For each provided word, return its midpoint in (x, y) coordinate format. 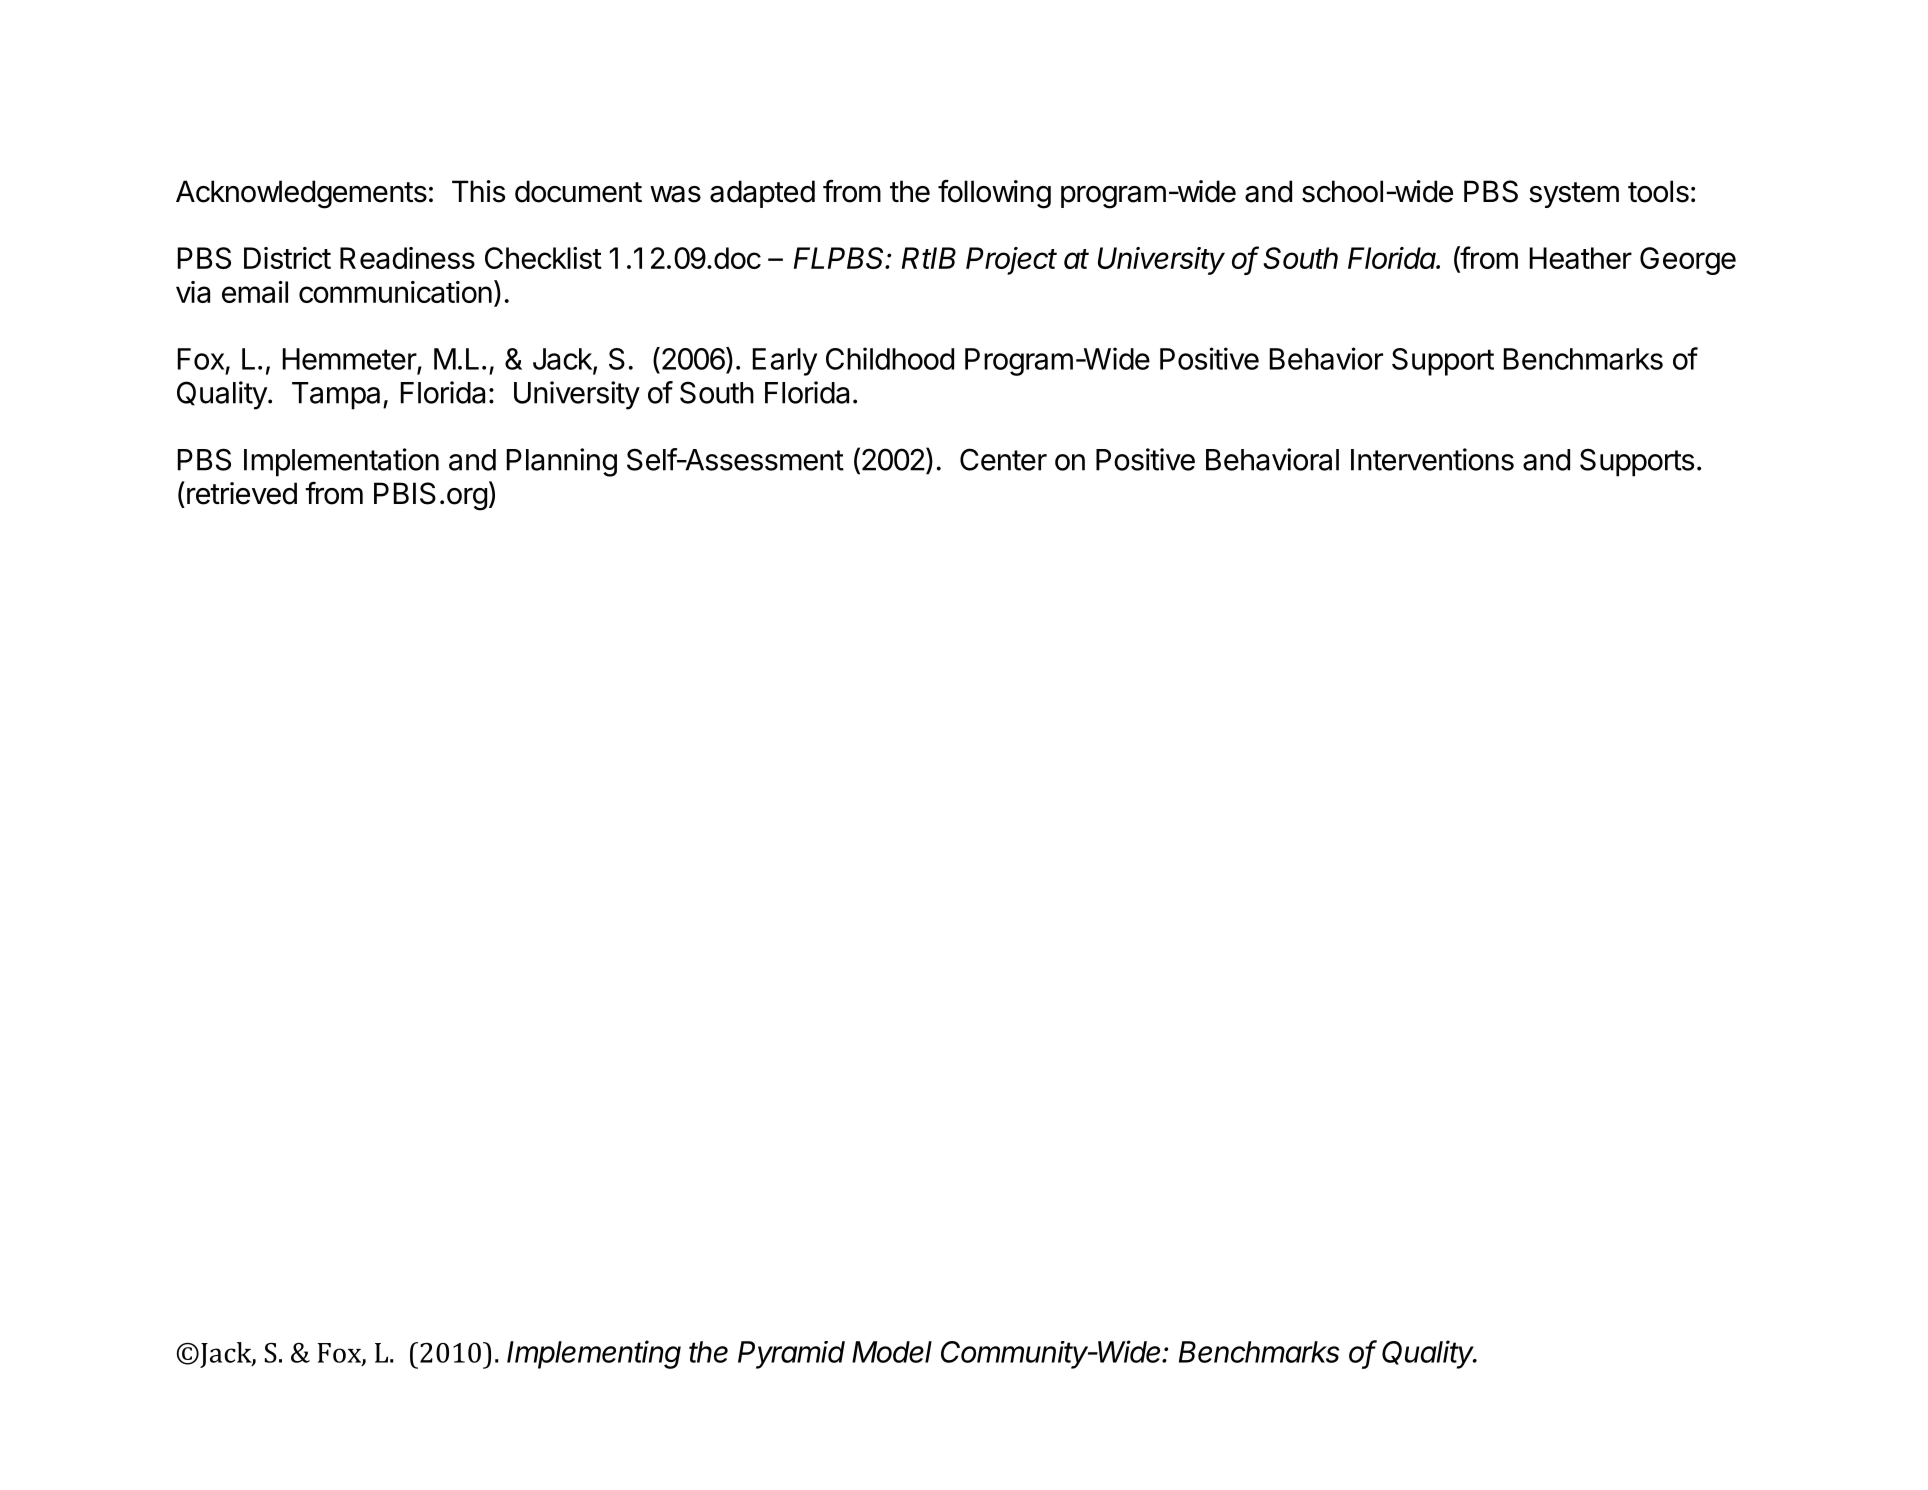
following (994, 194)
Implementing (594, 1354)
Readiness (407, 258)
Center (1003, 459)
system (1574, 195)
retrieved (242, 493)
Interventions (1432, 459)
